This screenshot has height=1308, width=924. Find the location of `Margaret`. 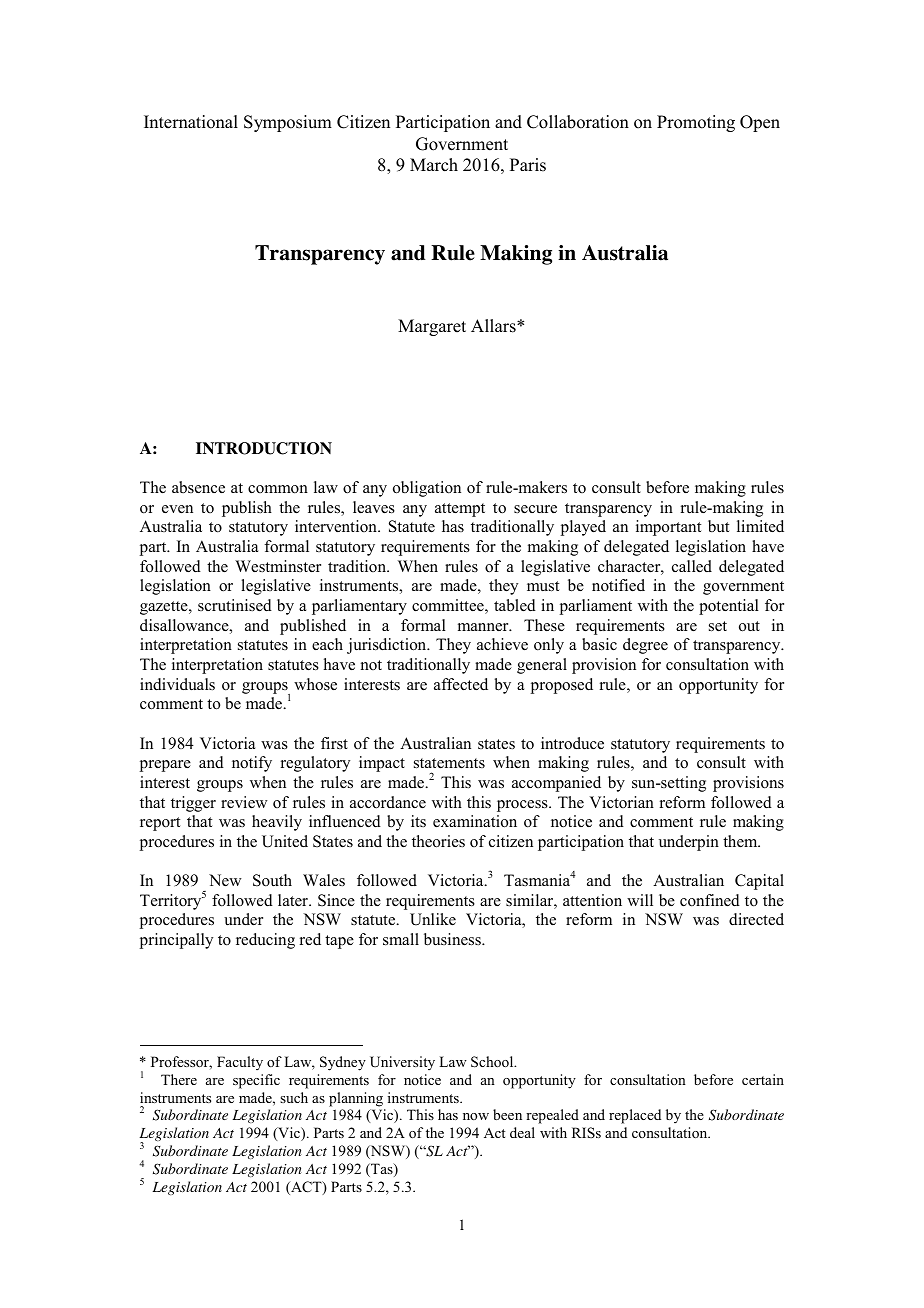

Margaret is located at coordinates (432, 327).
